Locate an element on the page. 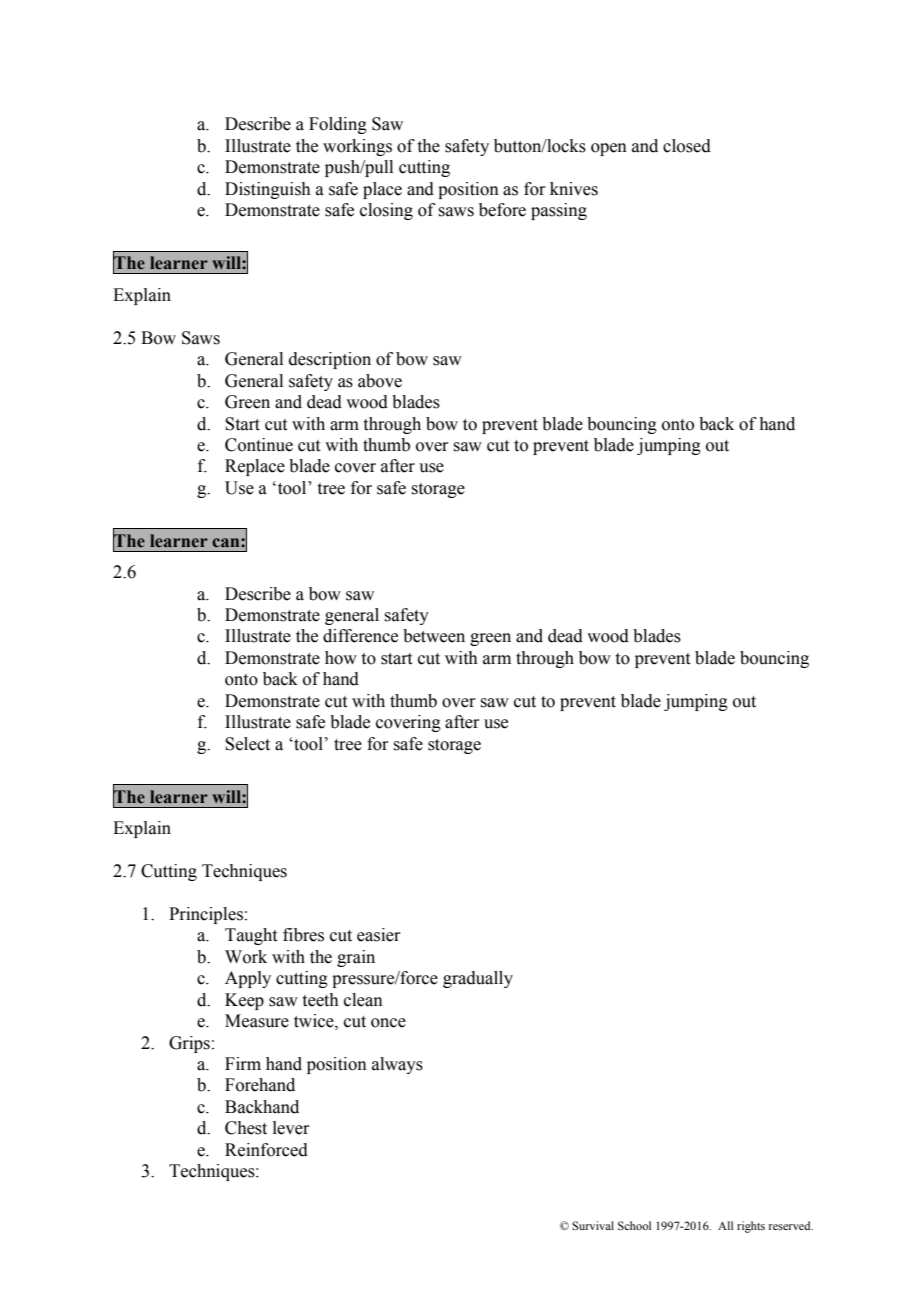 Image resolution: width=924 pixels, height=1308 pixels. gradually is located at coordinates (478, 979).
